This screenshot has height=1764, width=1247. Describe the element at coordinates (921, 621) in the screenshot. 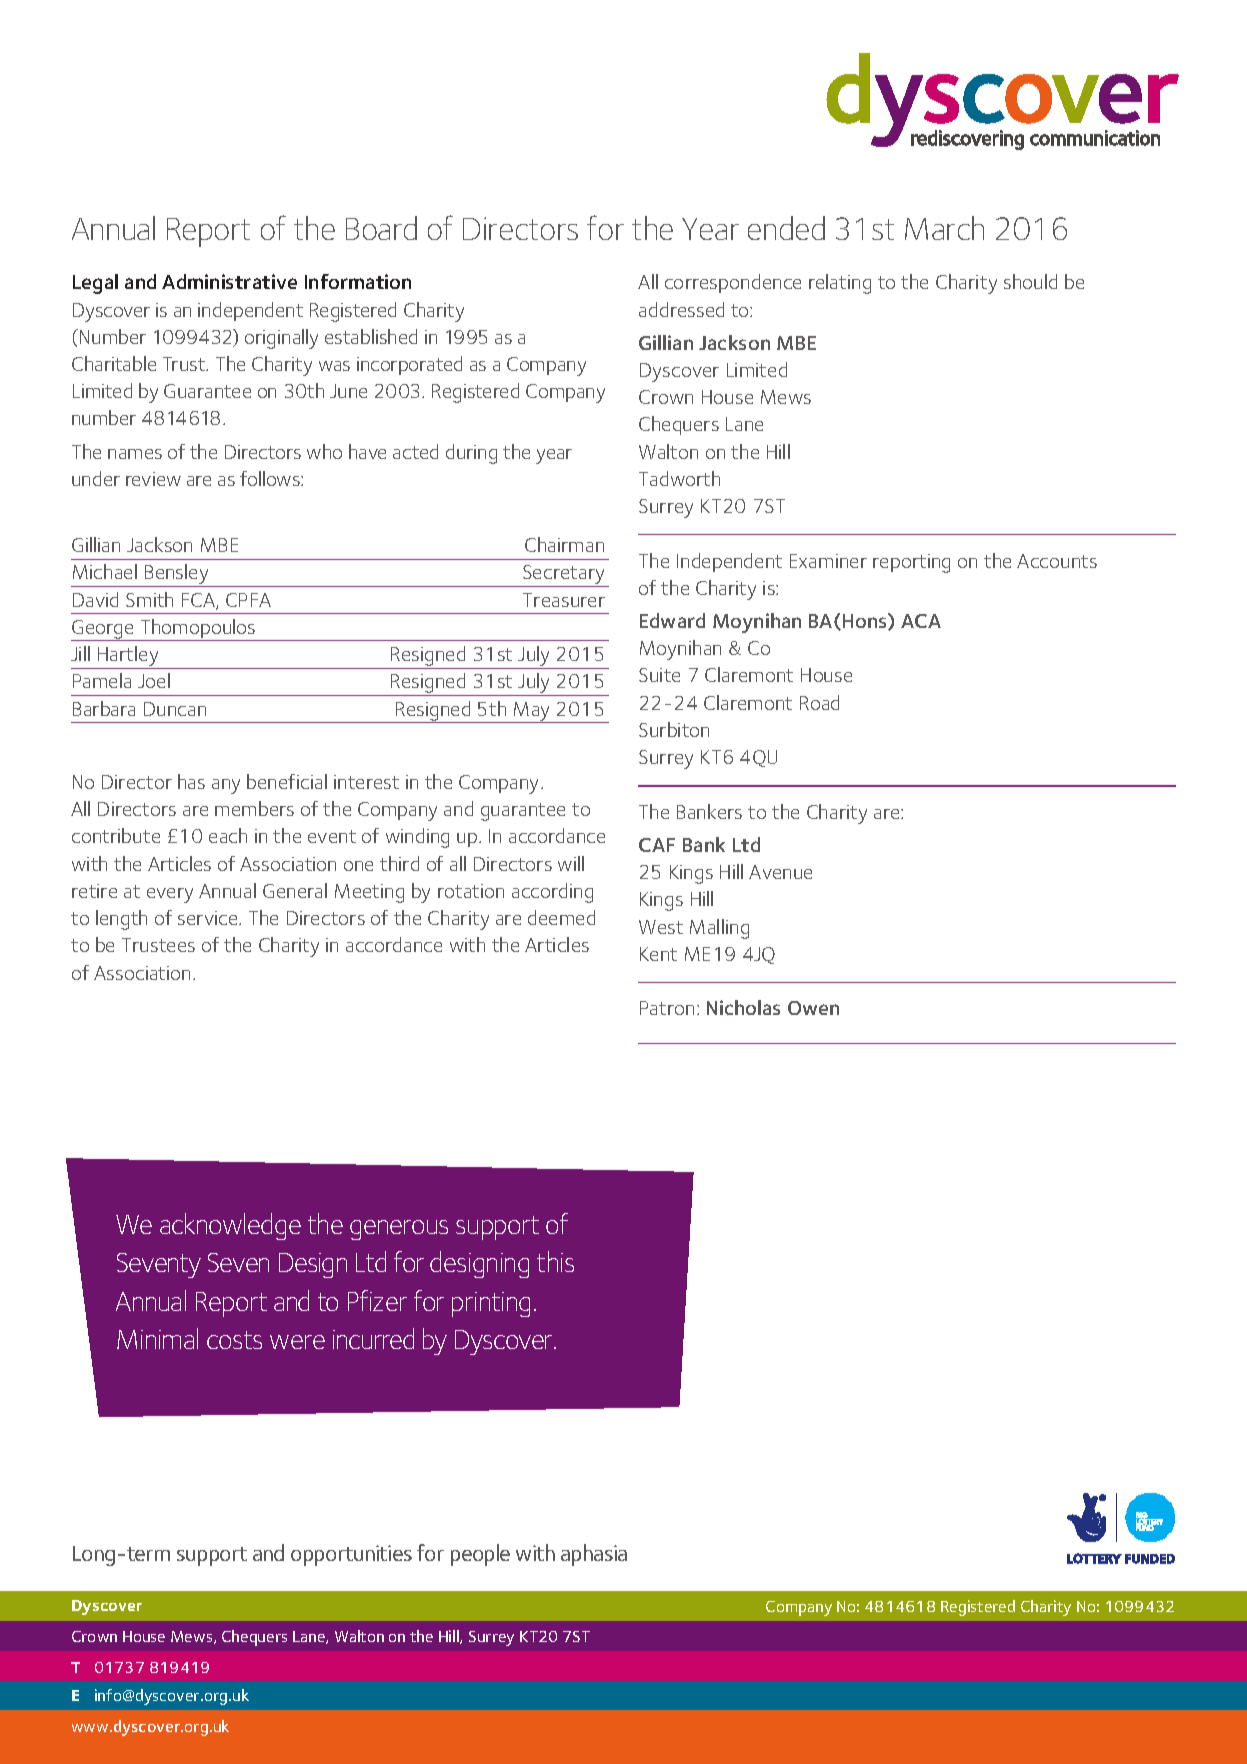

I see `ACA` at that location.
